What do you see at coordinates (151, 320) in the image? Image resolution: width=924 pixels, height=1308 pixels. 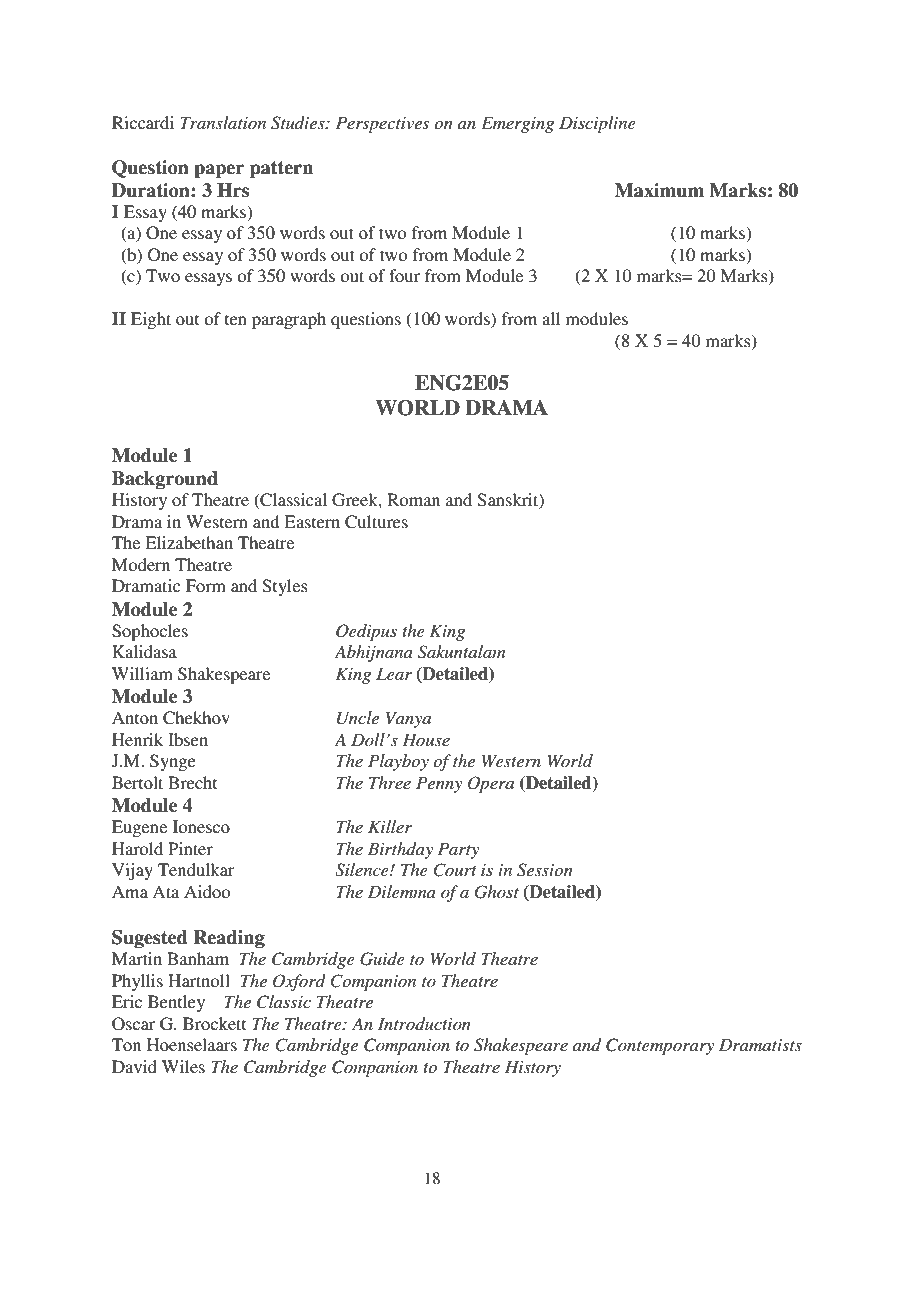 I see `Eight` at bounding box center [151, 320].
